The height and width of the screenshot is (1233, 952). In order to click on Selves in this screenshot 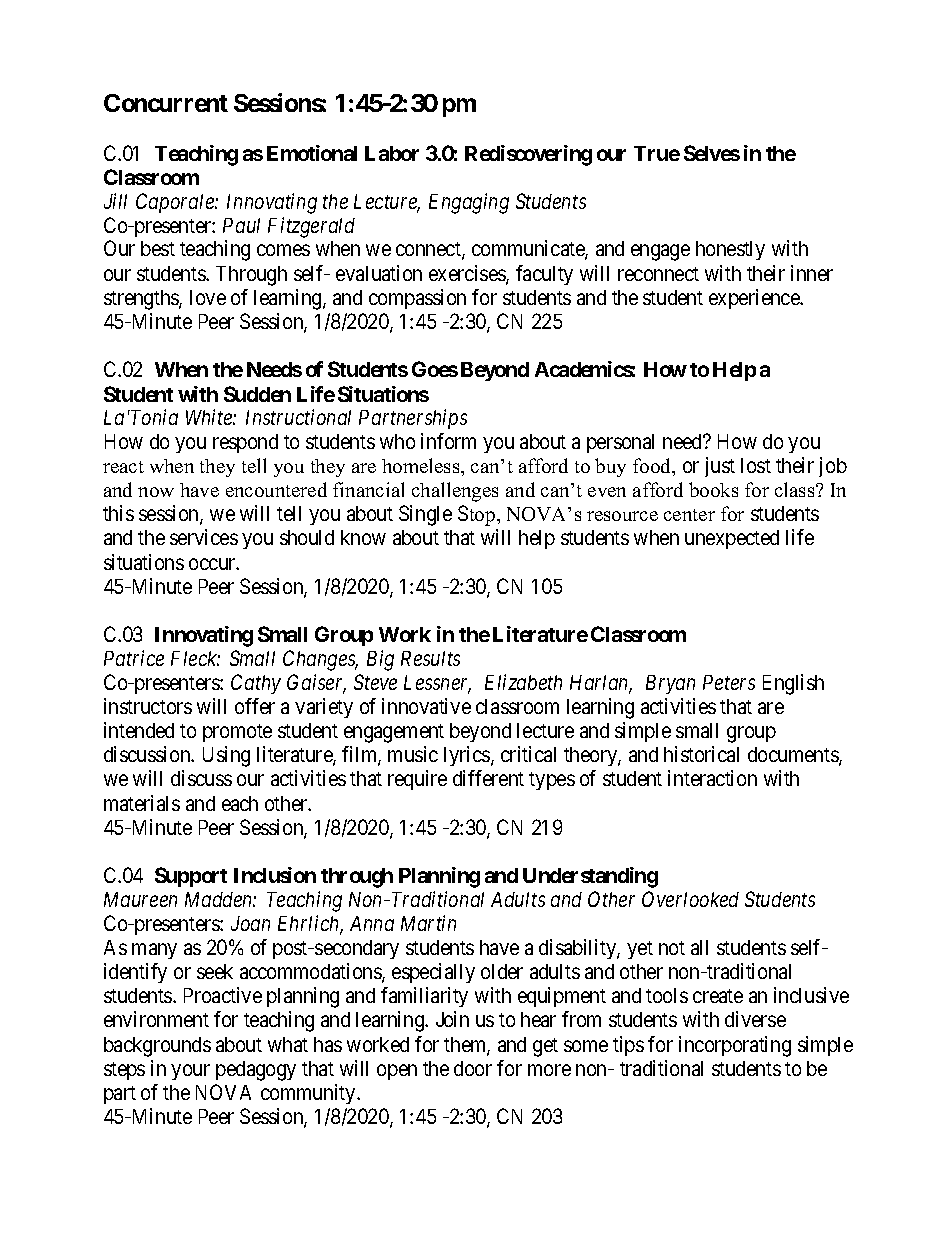, I will do `click(712, 153)`.
